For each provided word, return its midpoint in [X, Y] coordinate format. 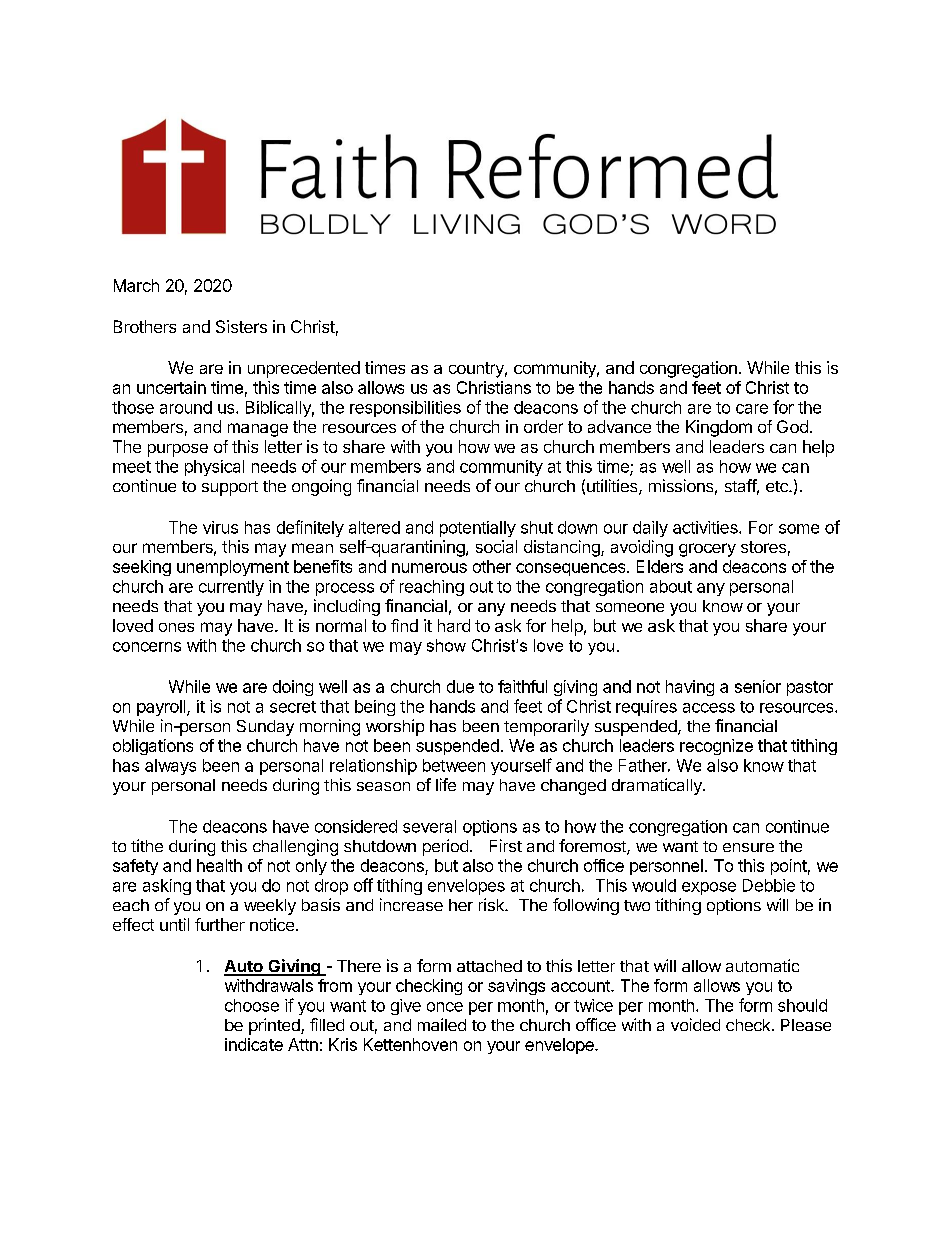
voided [695, 1024]
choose [252, 1005]
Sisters [241, 326]
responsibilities [405, 409]
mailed [442, 1024]
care [752, 409]
